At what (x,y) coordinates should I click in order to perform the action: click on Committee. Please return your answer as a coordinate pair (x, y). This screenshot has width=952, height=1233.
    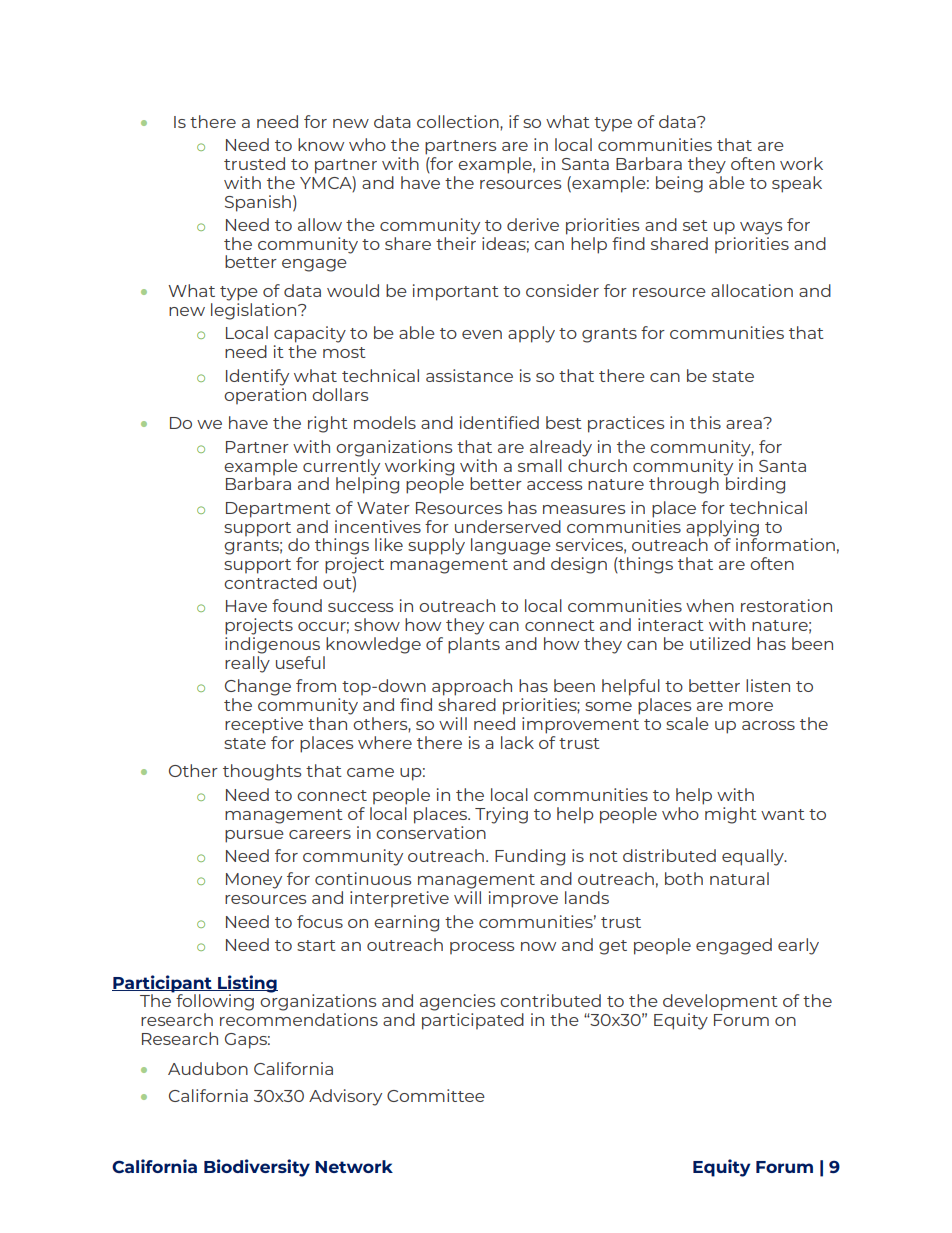
    Looking at the image, I should click on (436, 1095).
